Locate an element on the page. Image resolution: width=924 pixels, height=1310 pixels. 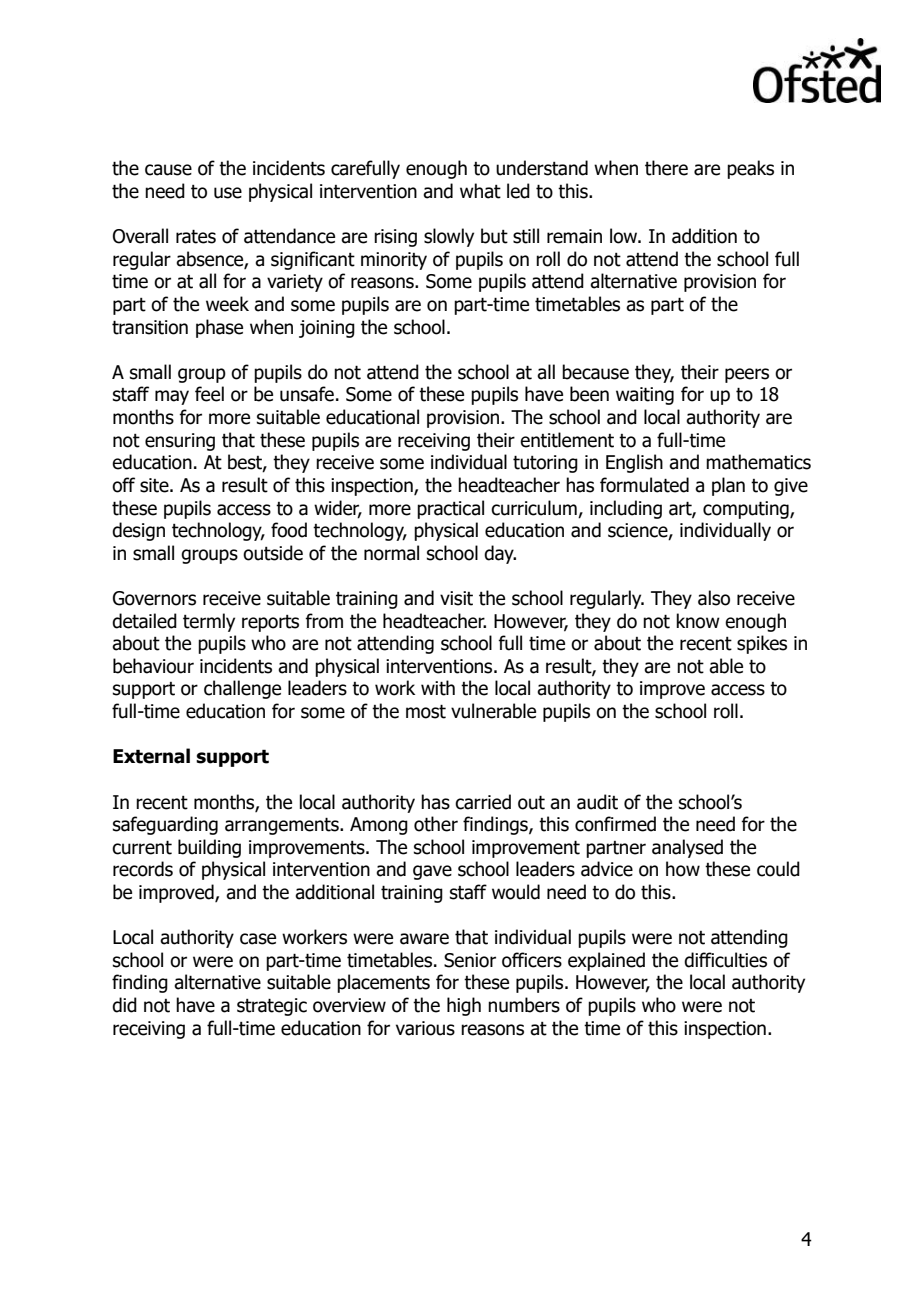
visit is located at coordinates (456, 598).
